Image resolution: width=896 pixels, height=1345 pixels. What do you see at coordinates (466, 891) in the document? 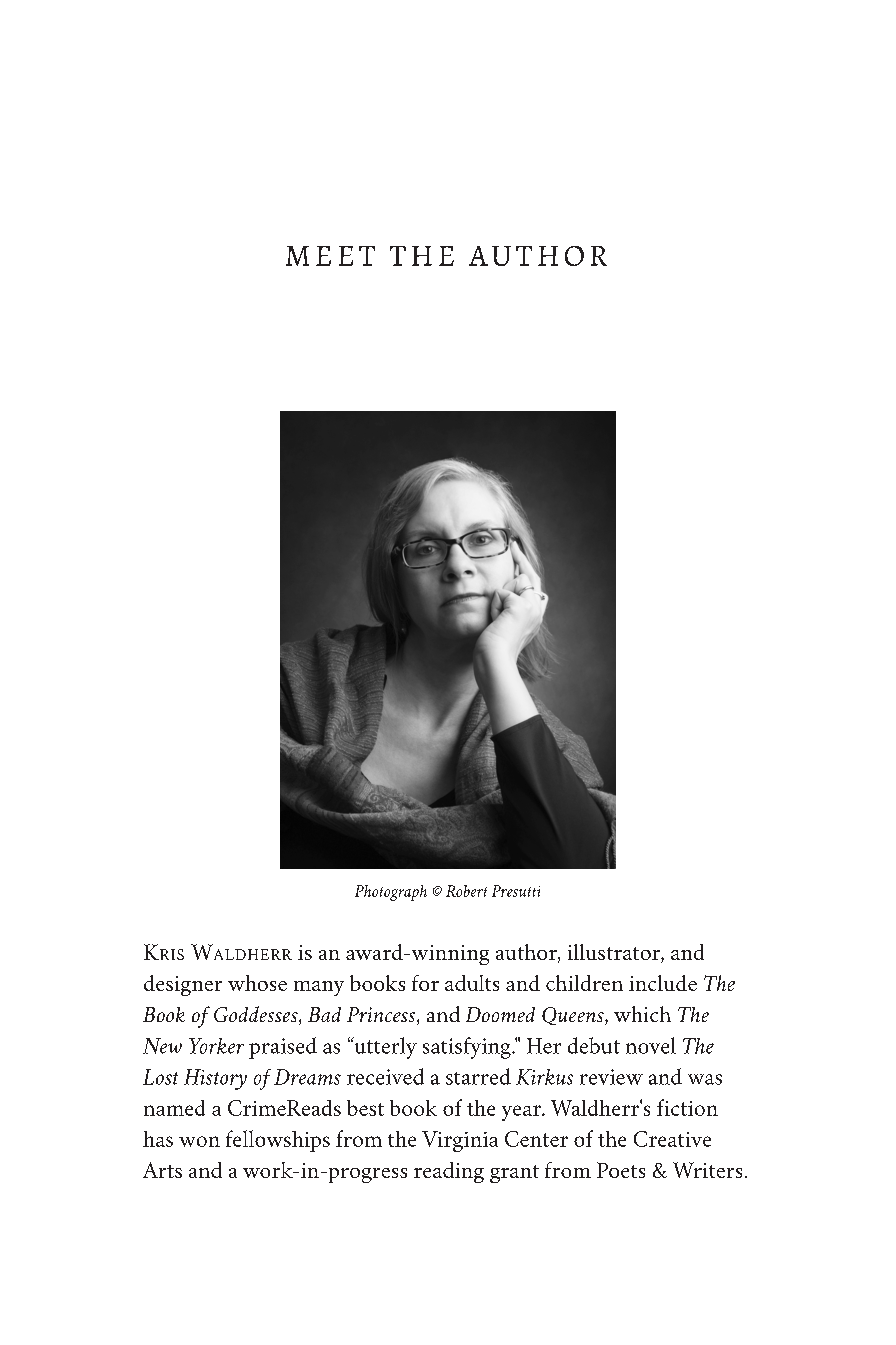
I see `Robert` at bounding box center [466, 891].
